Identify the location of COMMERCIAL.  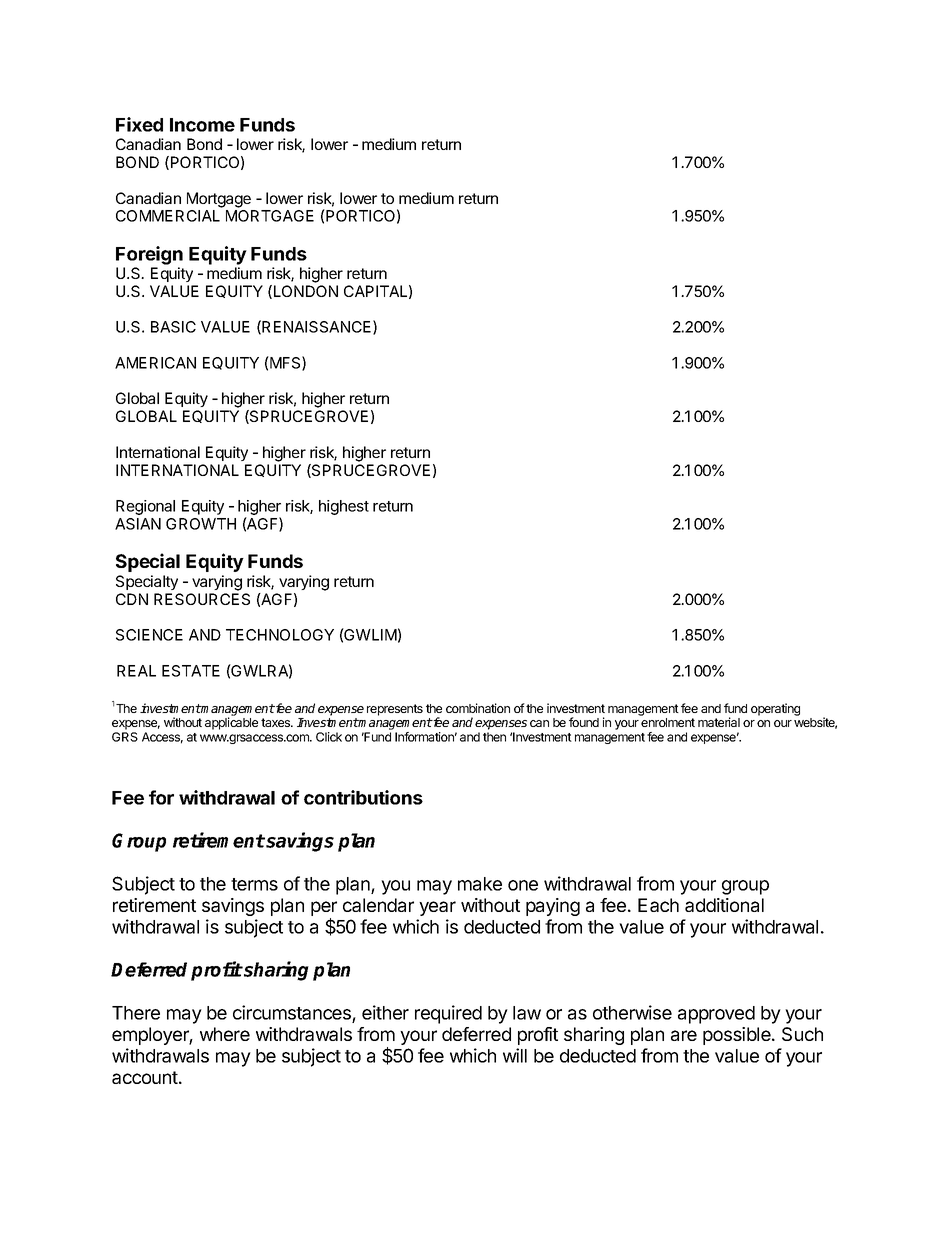
(168, 216).
